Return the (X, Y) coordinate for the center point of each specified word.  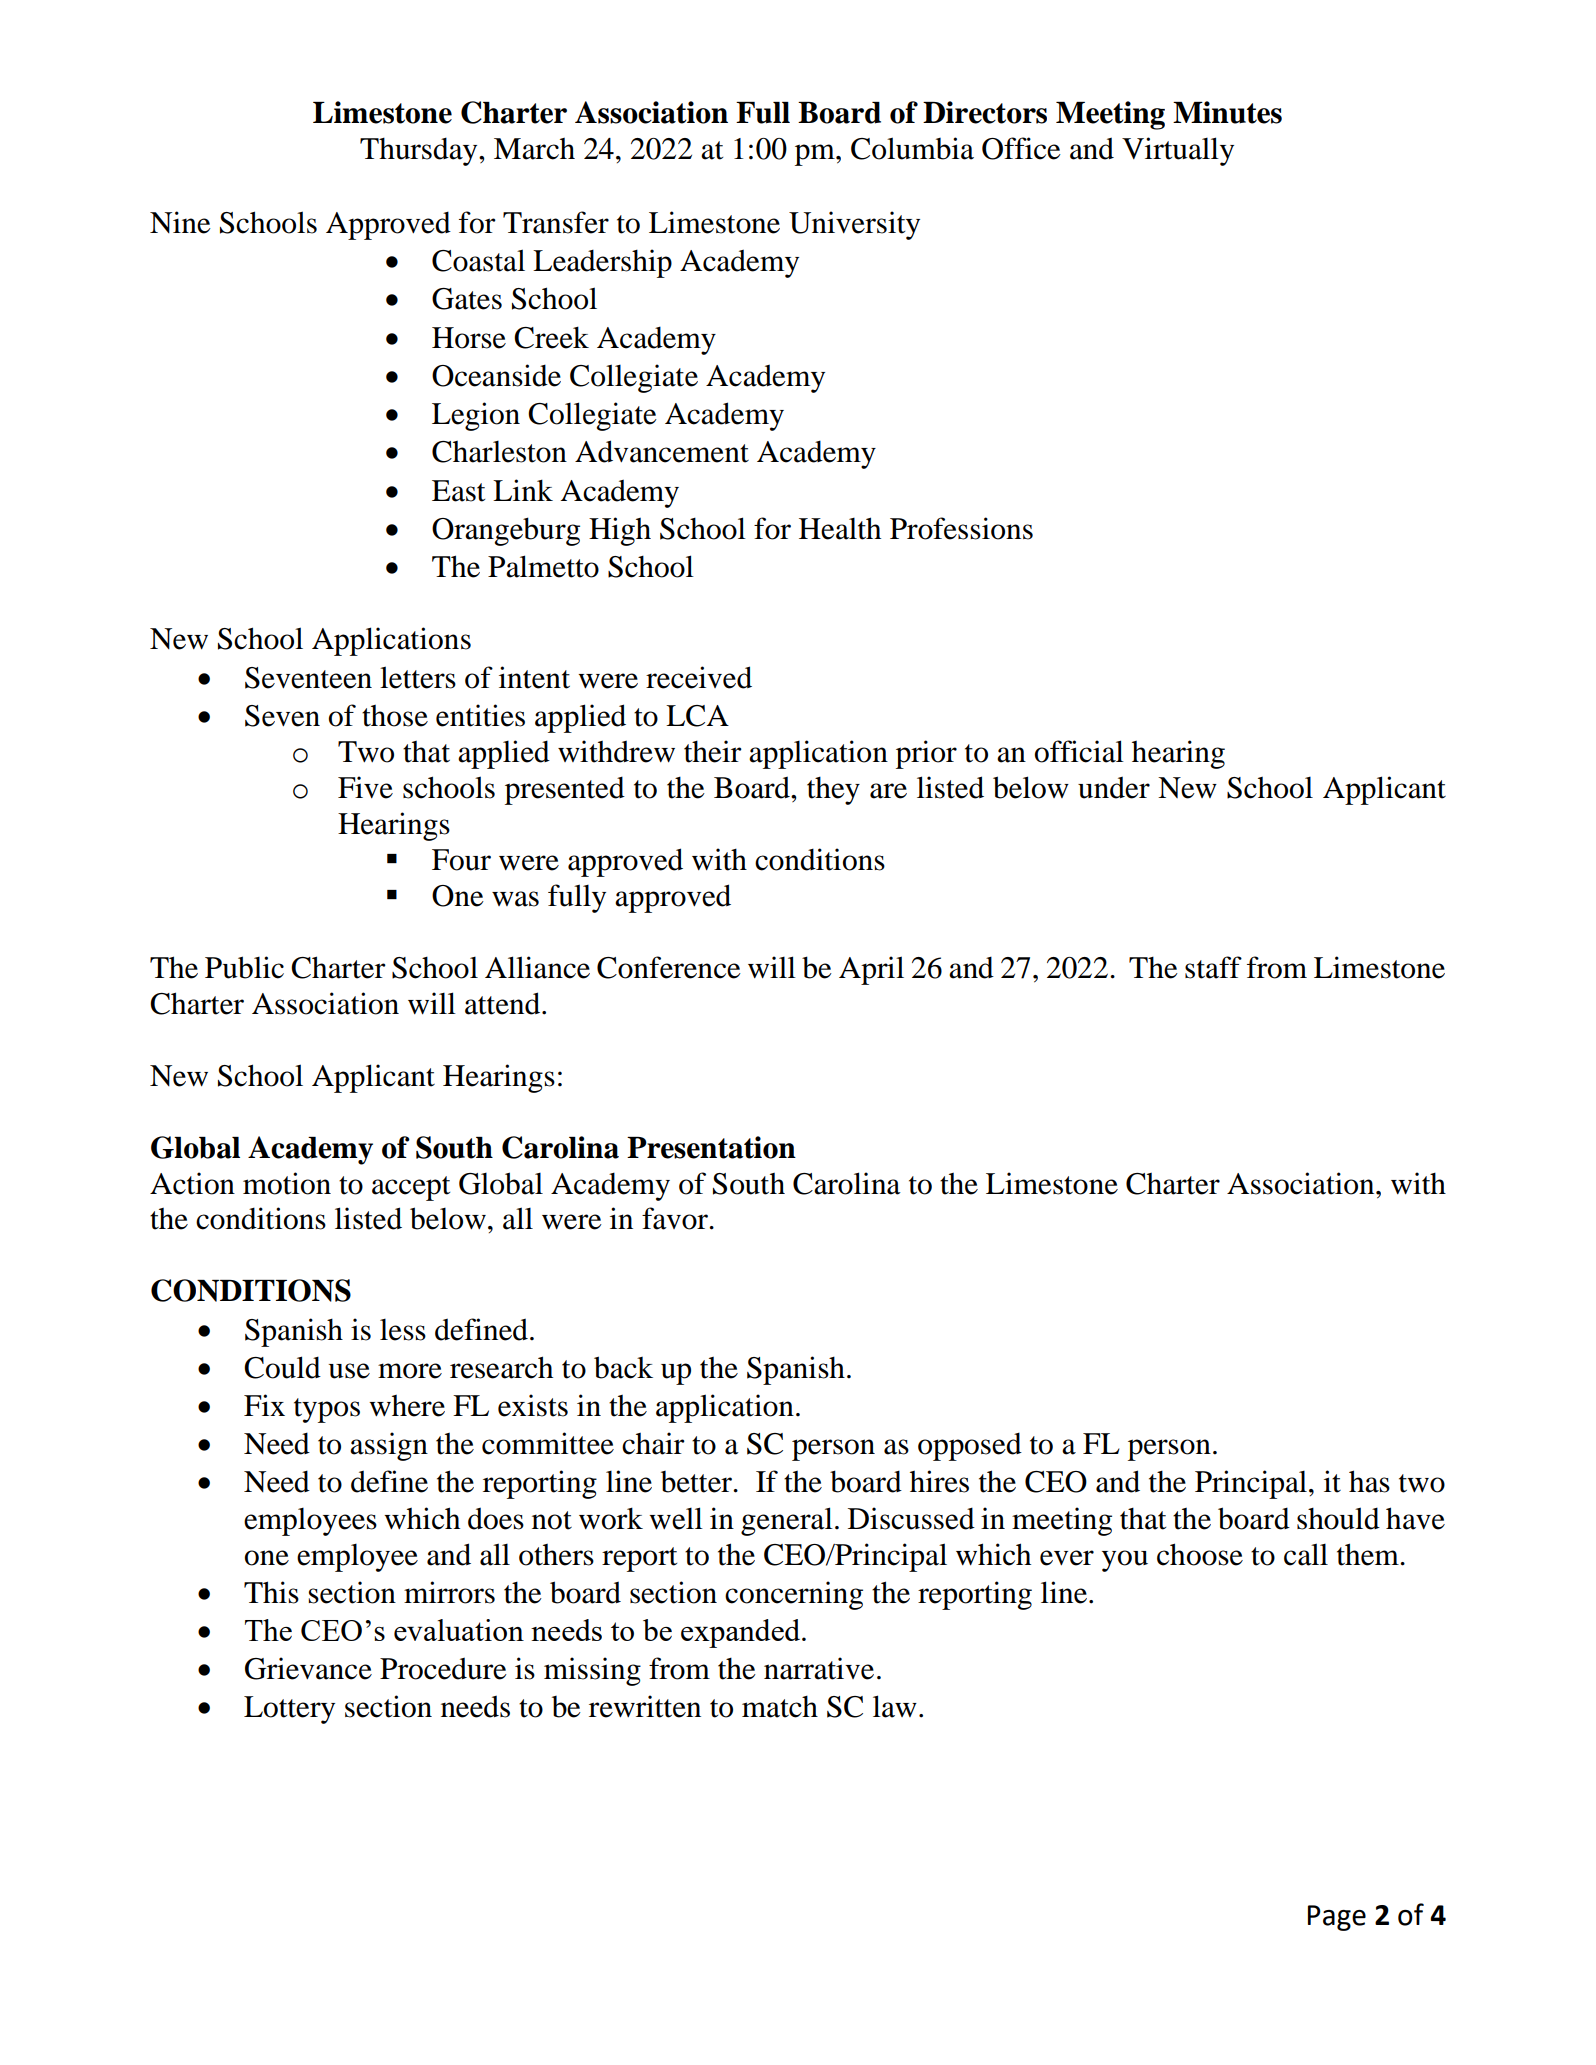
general (787, 1521)
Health (840, 528)
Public (244, 967)
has (1369, 1481)
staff (1213, 967)
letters (418, 677)
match (780, 1707)
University (854, 225)
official (1079, 751)
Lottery (289, 1710)
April (871, 970)
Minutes (1227, 112)
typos (327, 1410)
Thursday (420, 151)
